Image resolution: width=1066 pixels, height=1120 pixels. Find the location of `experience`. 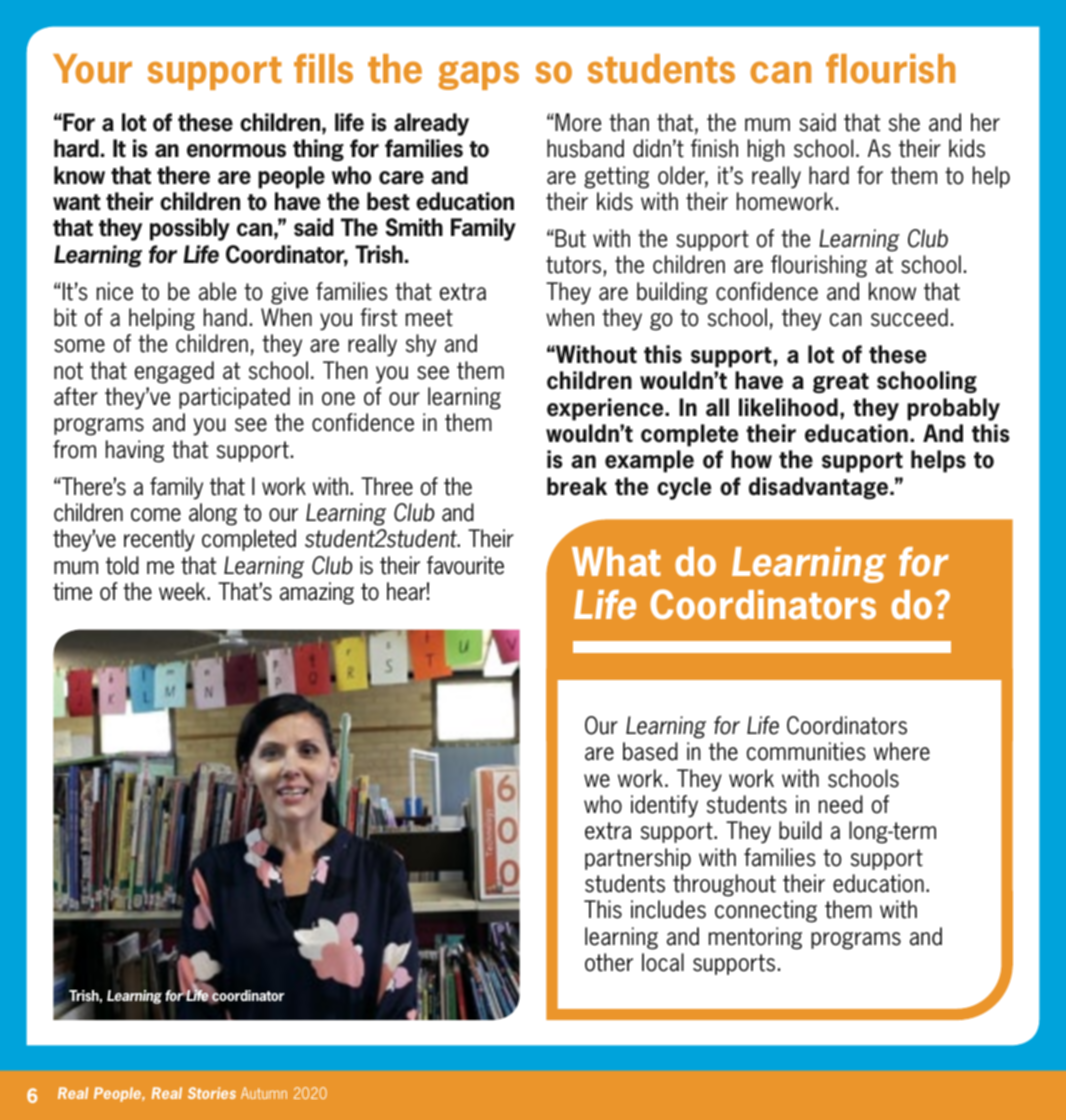

experience is located at coordinates (606, 409).
